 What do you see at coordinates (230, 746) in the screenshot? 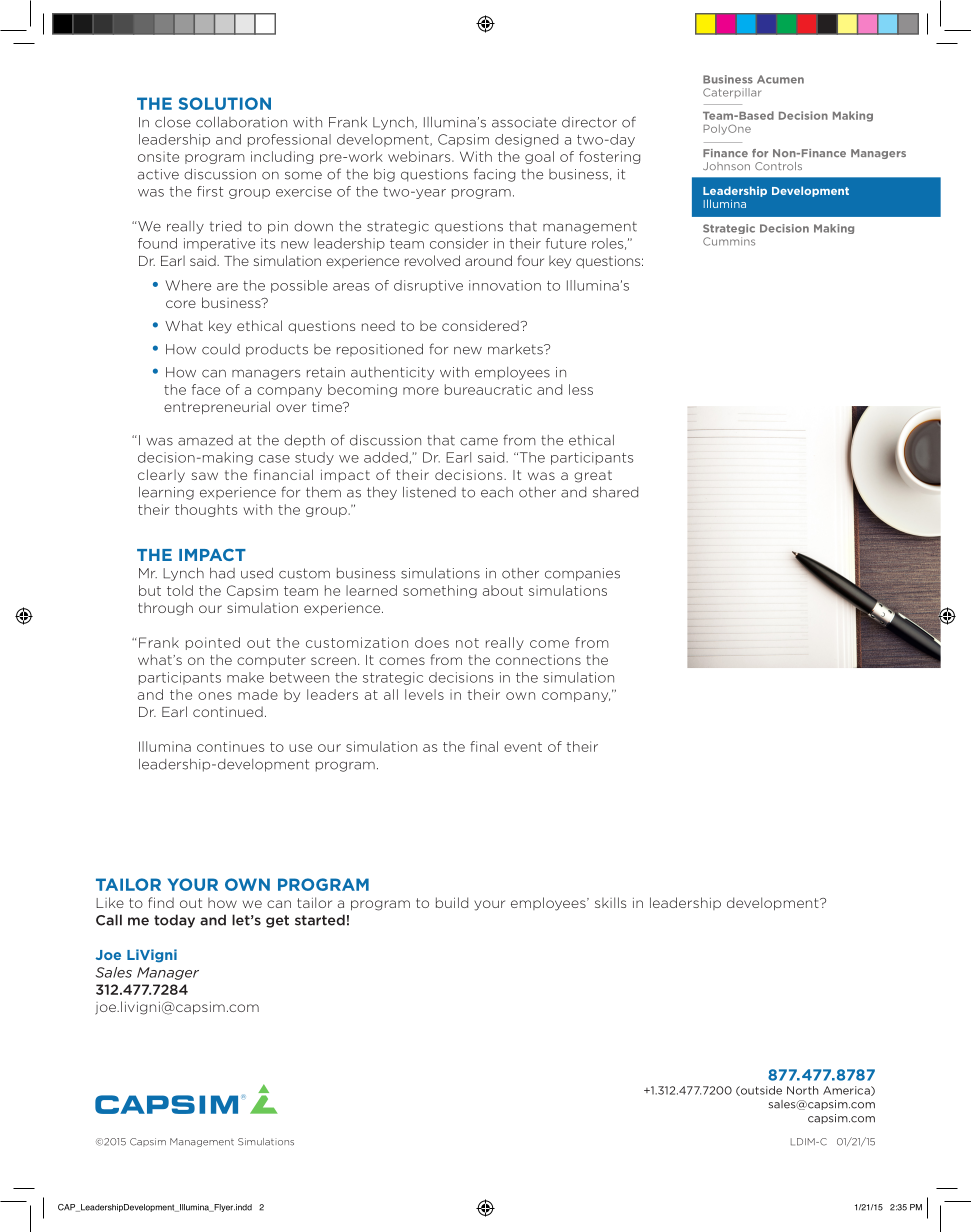
I see `continues` at bounding box center [230, 746].
